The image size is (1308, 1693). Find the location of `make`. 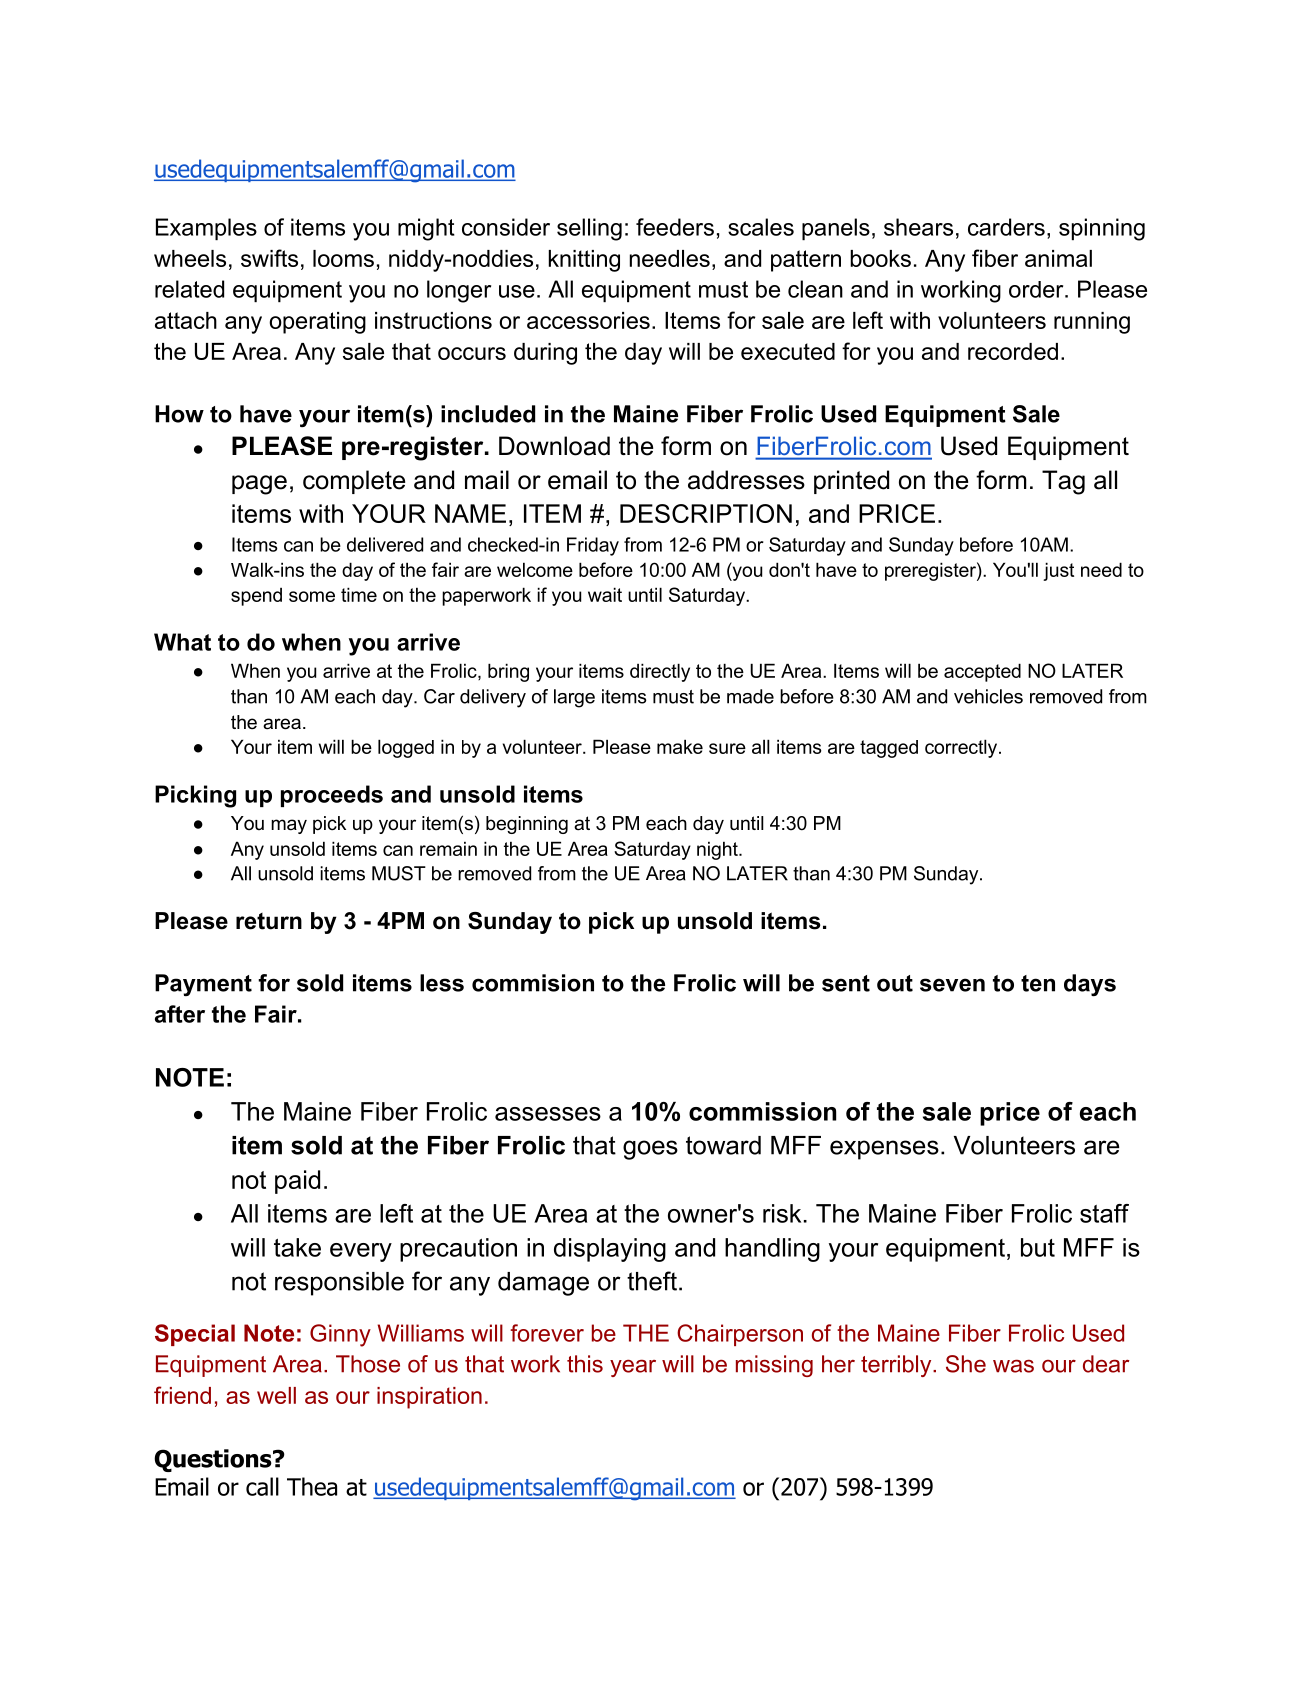

make is located at coordinates (680, 746).
